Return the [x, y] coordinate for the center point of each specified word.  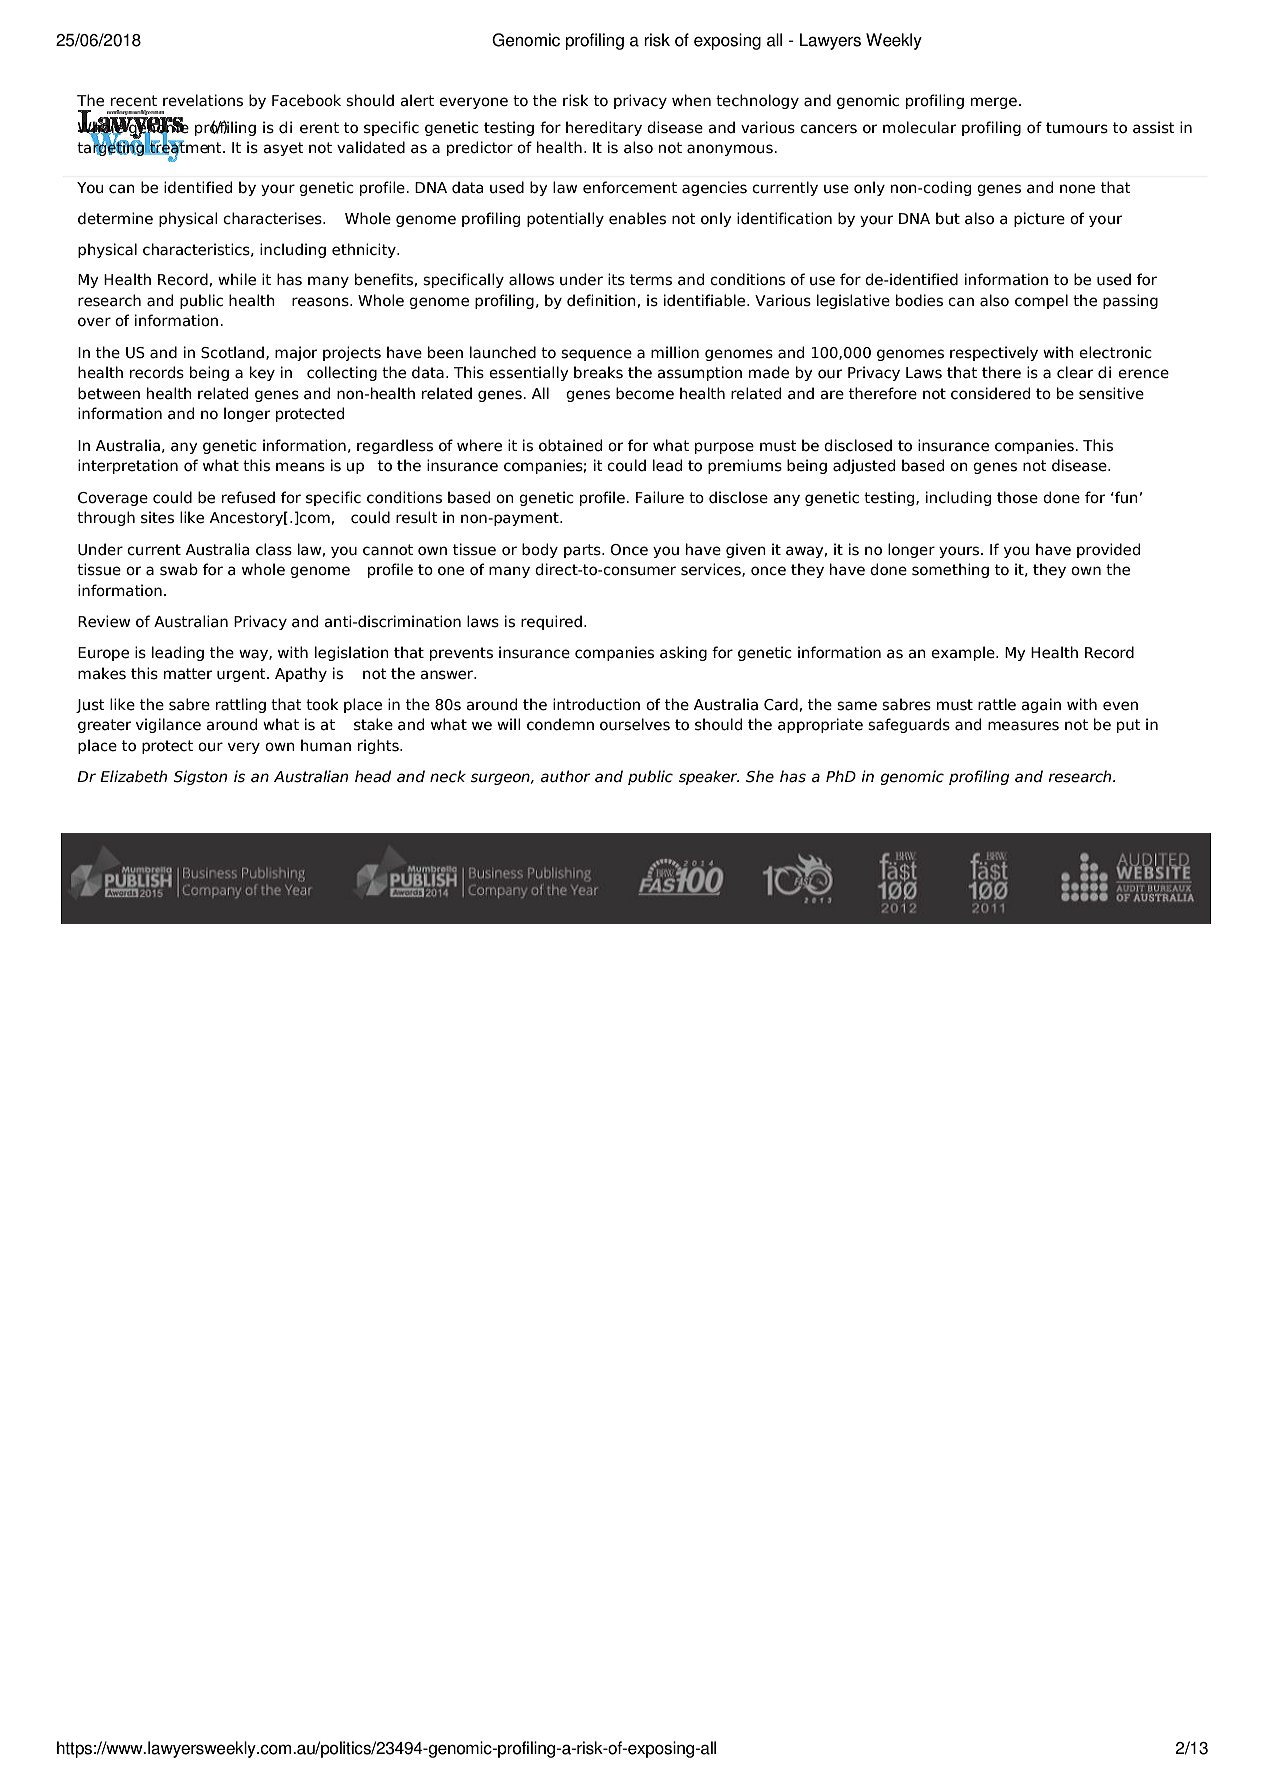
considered [990, 393]
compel [1041, 301]
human [326, 745]
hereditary [604, 128]
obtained [570, 445]
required [551, 622]
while [237, 279]
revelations [203, 100]
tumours [1077, 128]
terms [651, 280]
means [300, 467]
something [950, 570]
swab [179, 569]
